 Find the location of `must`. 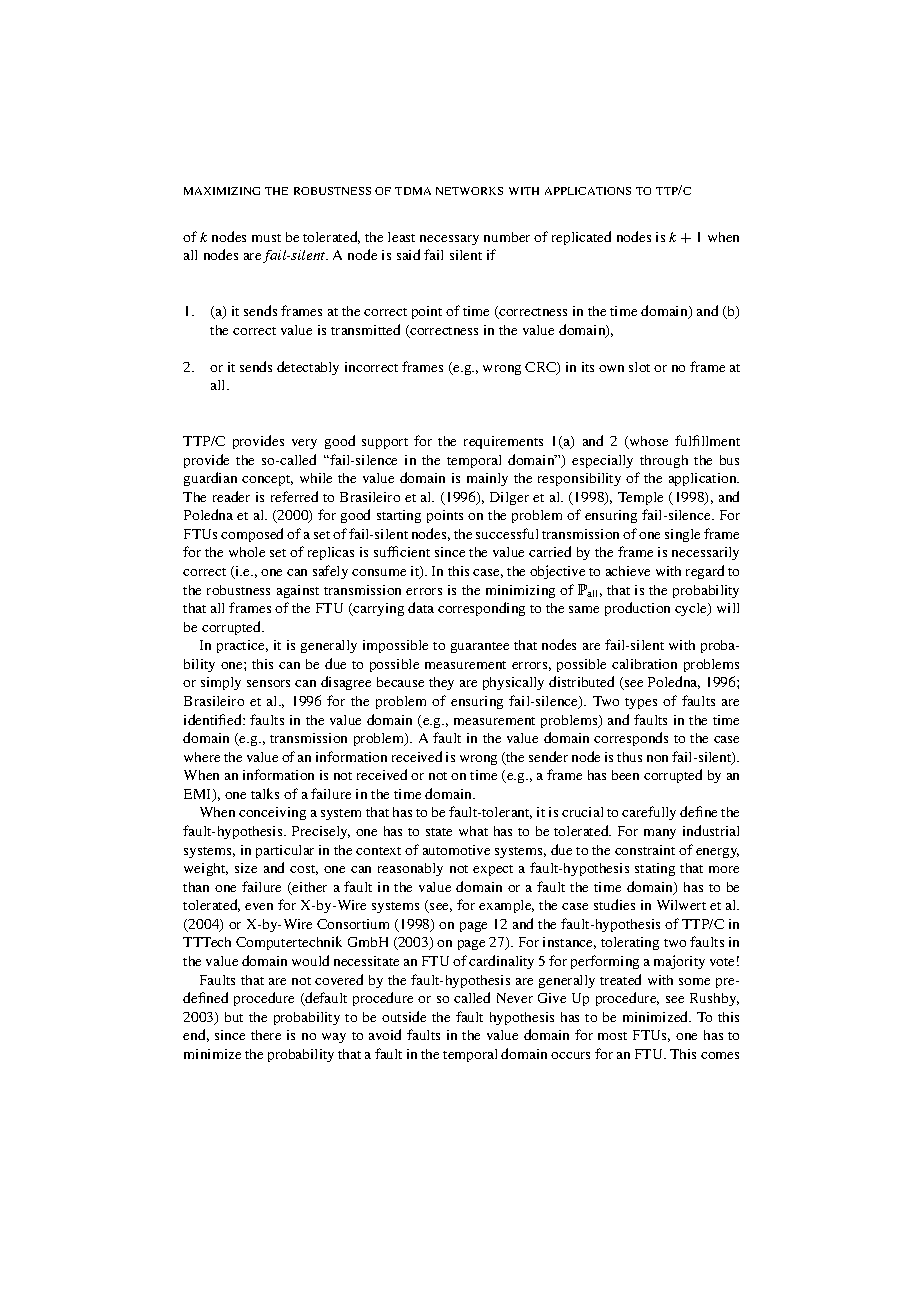

must is located at coordinates (266, 238).
